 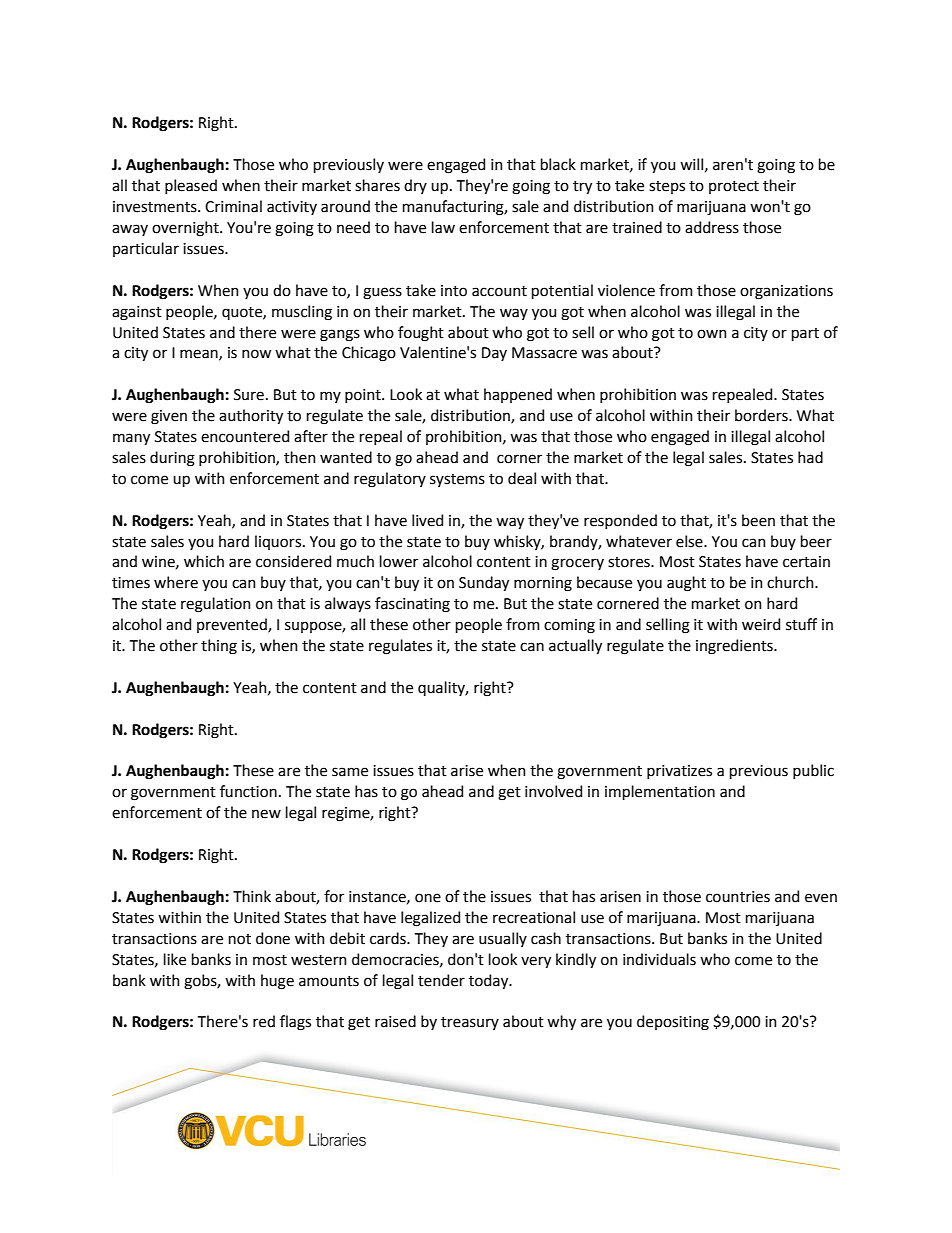 What do you see at coordinates (575, 646) in the image?
I see `actually` at bounding box center [575, 646].
